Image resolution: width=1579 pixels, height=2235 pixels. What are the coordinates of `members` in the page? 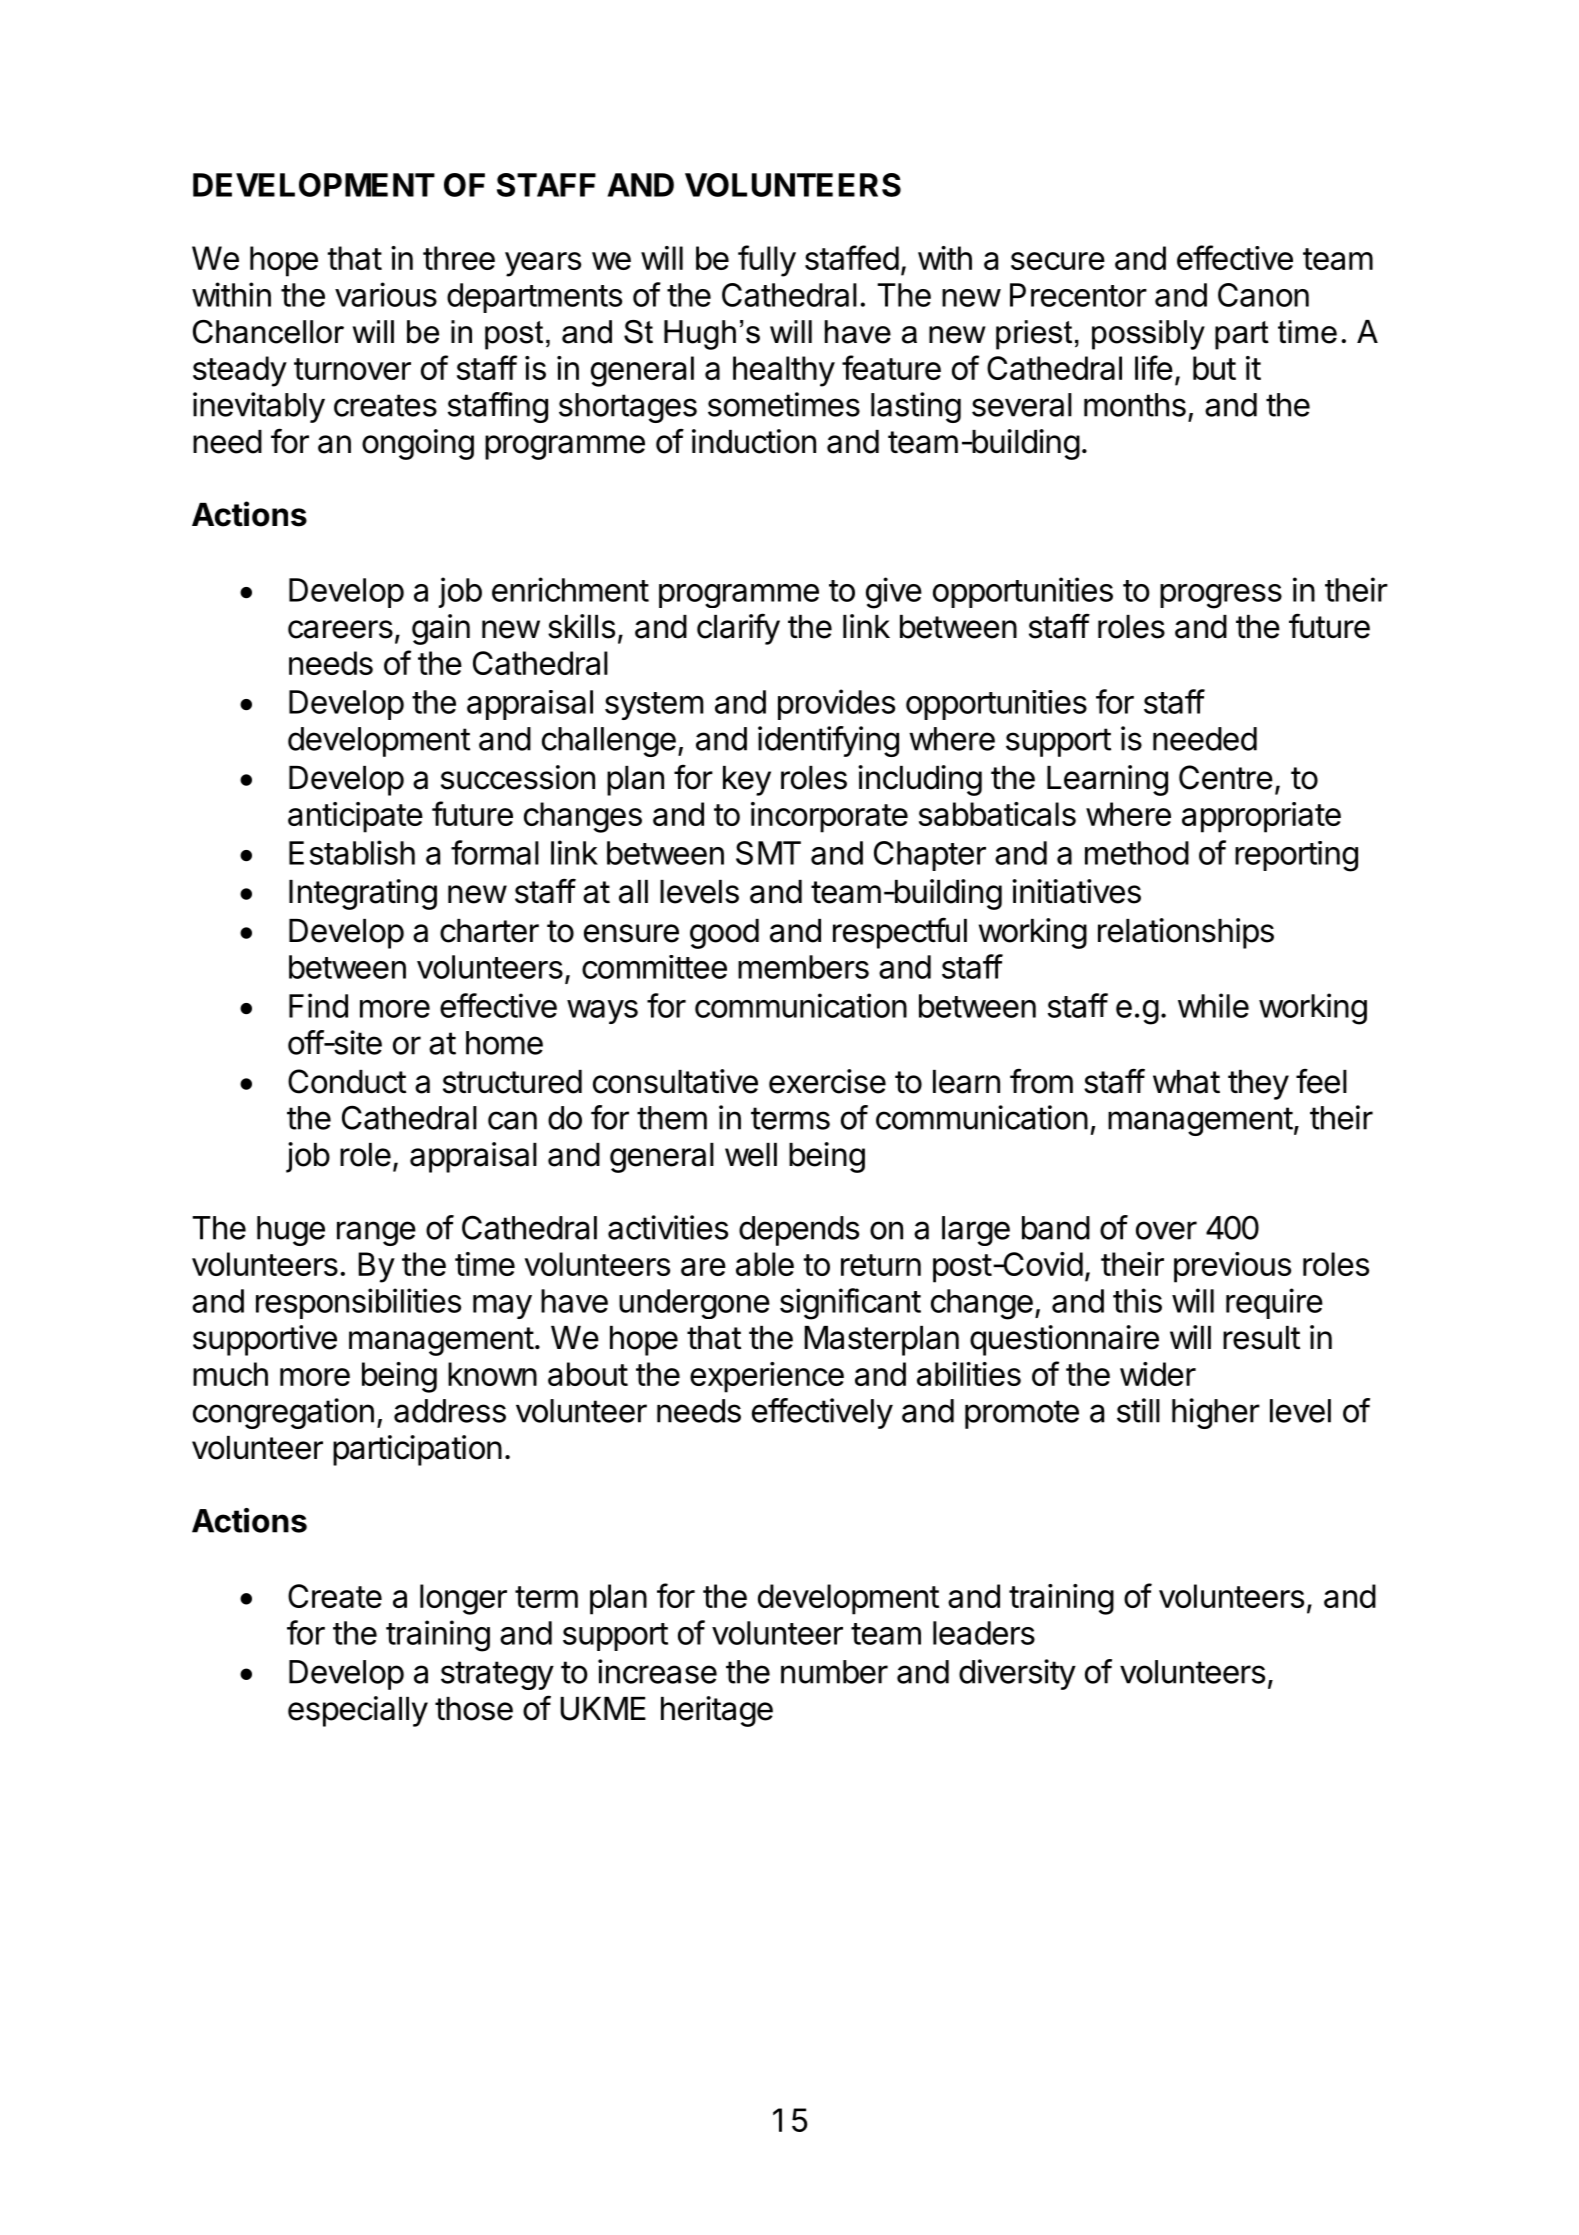 It's located at (803, 967).
